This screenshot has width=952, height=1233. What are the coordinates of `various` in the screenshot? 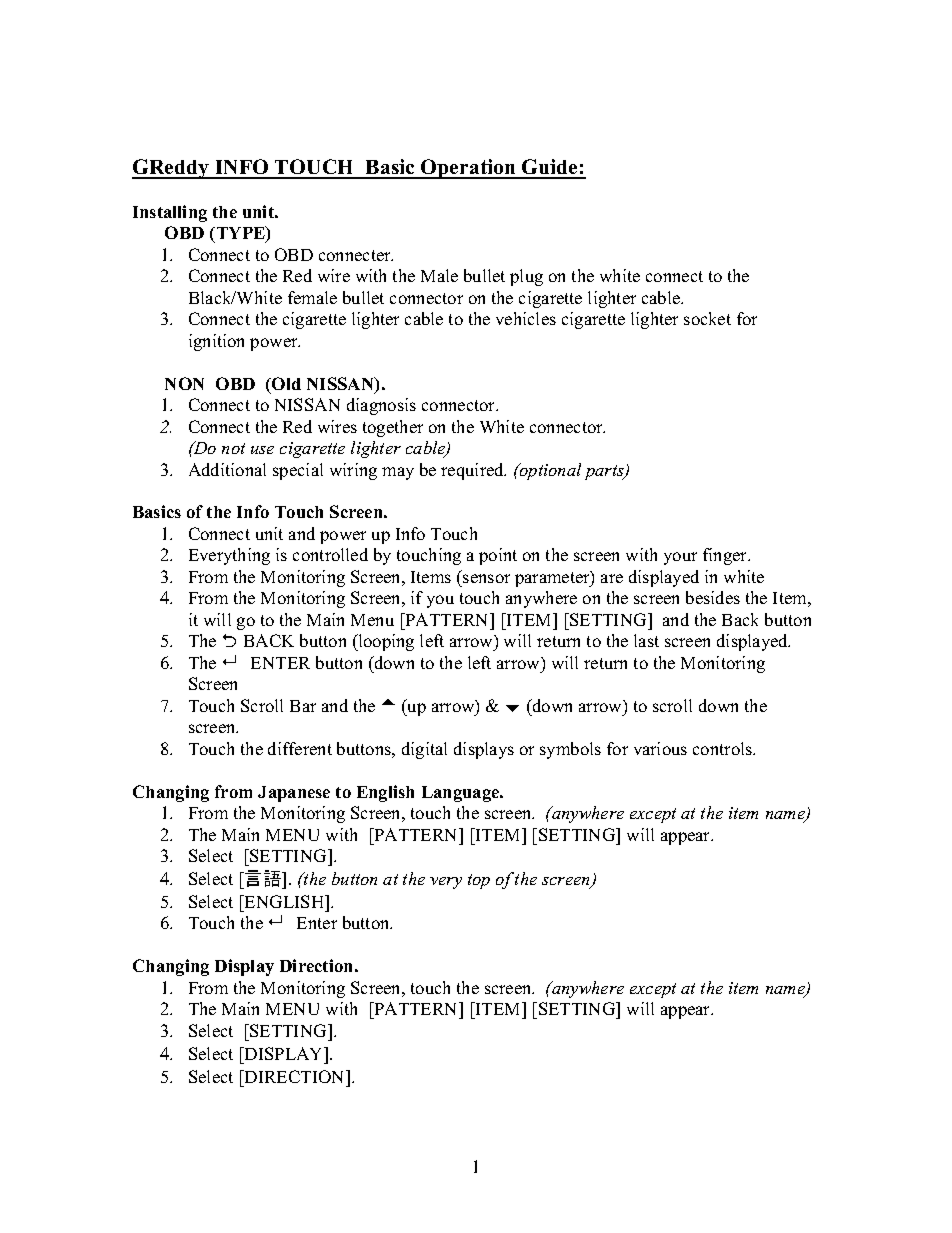 It's located at (660, 748).
